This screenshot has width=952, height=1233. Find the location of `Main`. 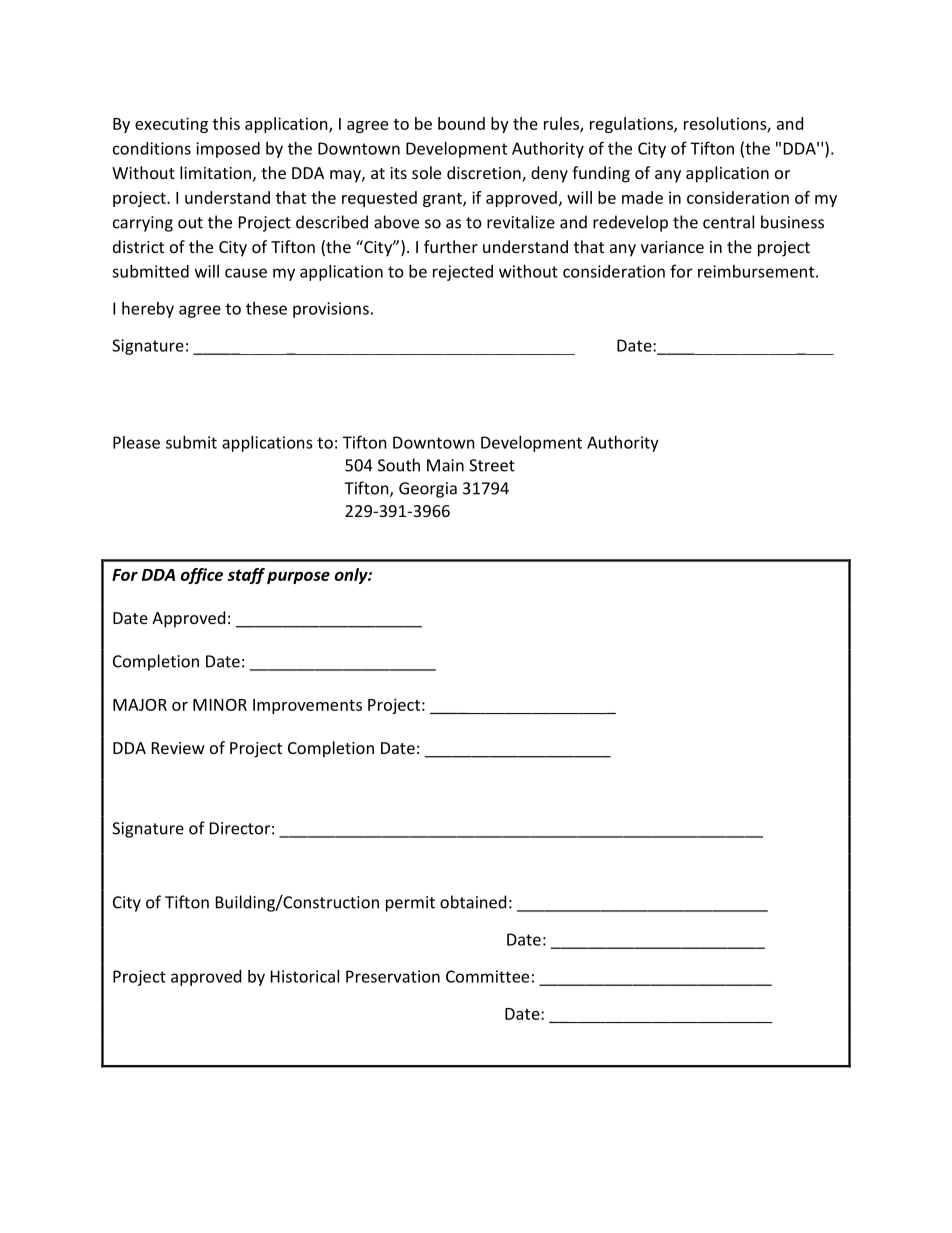

Main is located at coordinates (445, 465).
